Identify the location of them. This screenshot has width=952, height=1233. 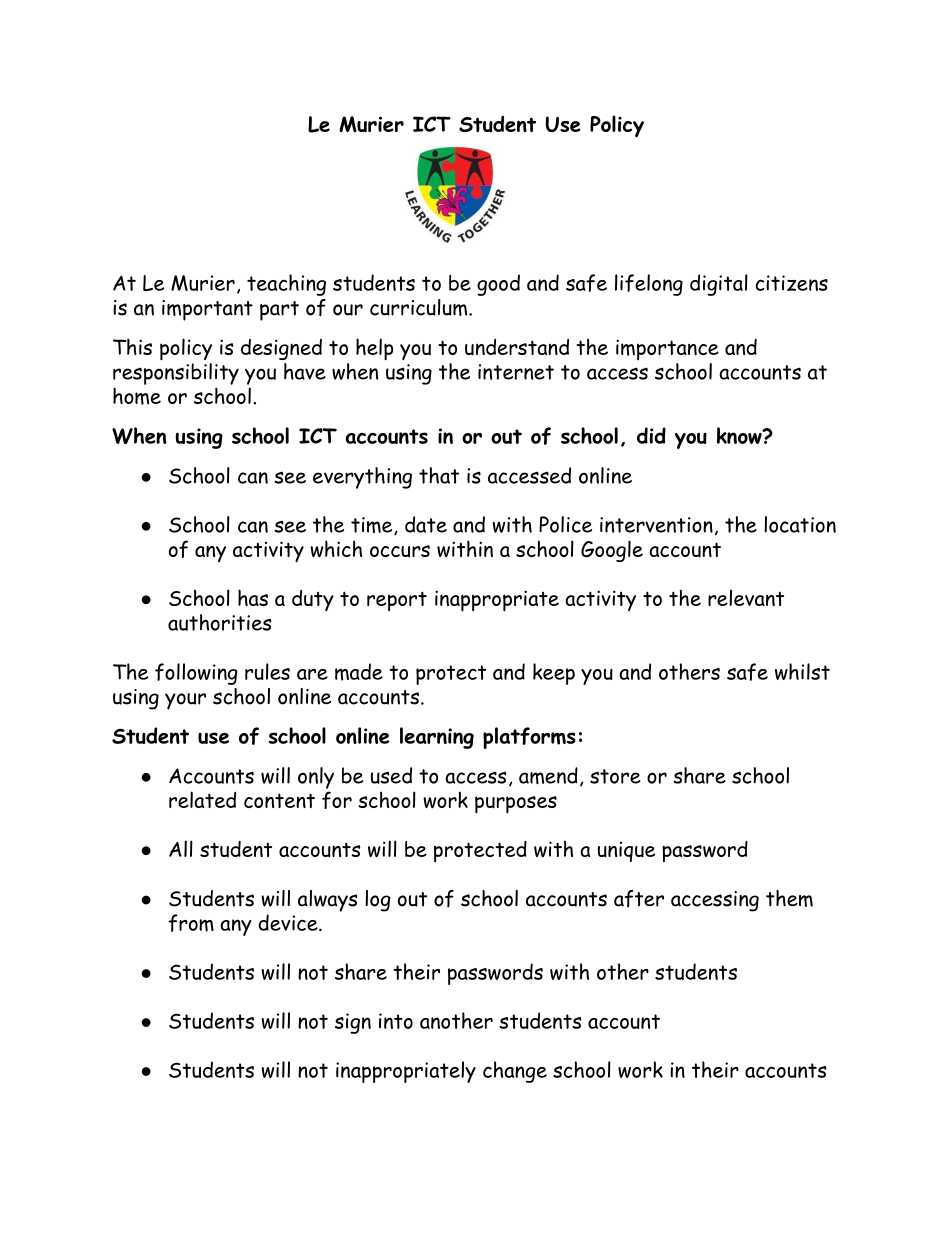
(789, 898).
